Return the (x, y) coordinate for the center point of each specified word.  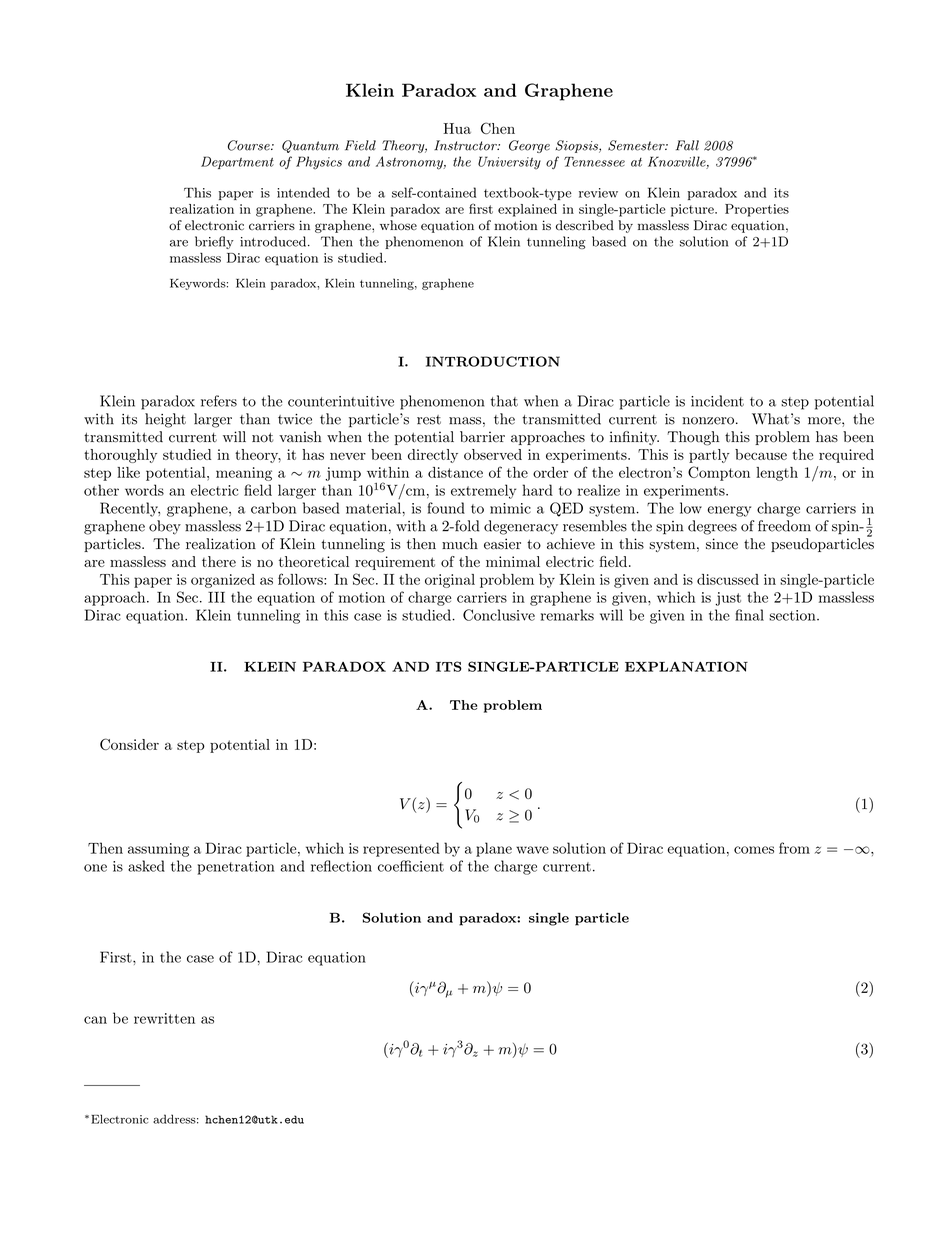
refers (219, 401)
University (509, 162)
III (216, 597)
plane (494, 849)
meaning (244, 474)
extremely (483, 491)
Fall (687, 145)
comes (754, 850)
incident (717, 401)
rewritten (164, 1018)
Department (237, 162)
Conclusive (499, 615)
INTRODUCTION (493, 361)
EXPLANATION (686, 666)
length (777, 474)
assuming (158, 850)
